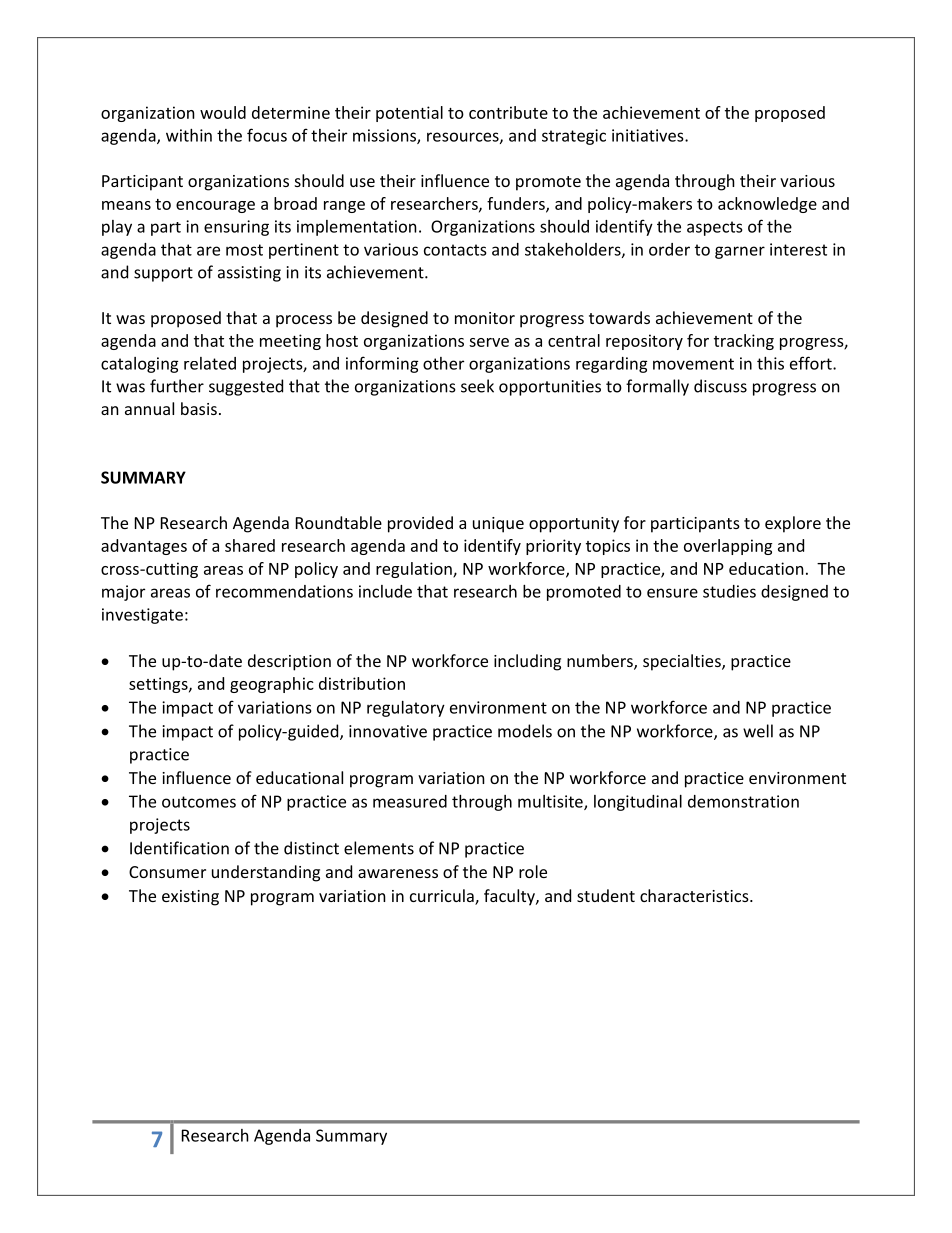 The height and width of the screenshot is (1233, 952). I want to click on settings, so click(159, 685).
